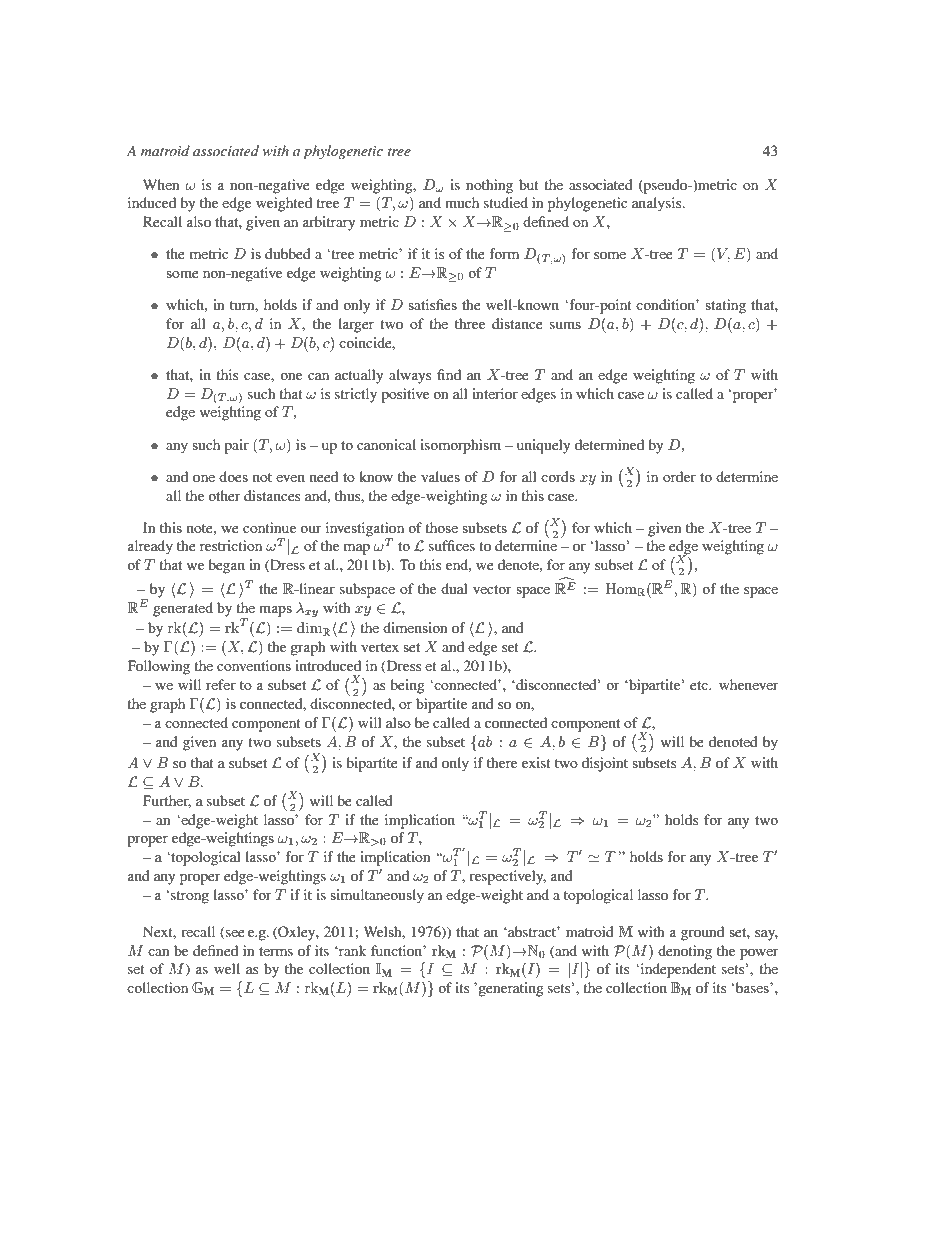 This screenshot has width=952, height=1233. Describe the element at coordinates (236, 446) in the screenshot. I see `pair` at that location.
